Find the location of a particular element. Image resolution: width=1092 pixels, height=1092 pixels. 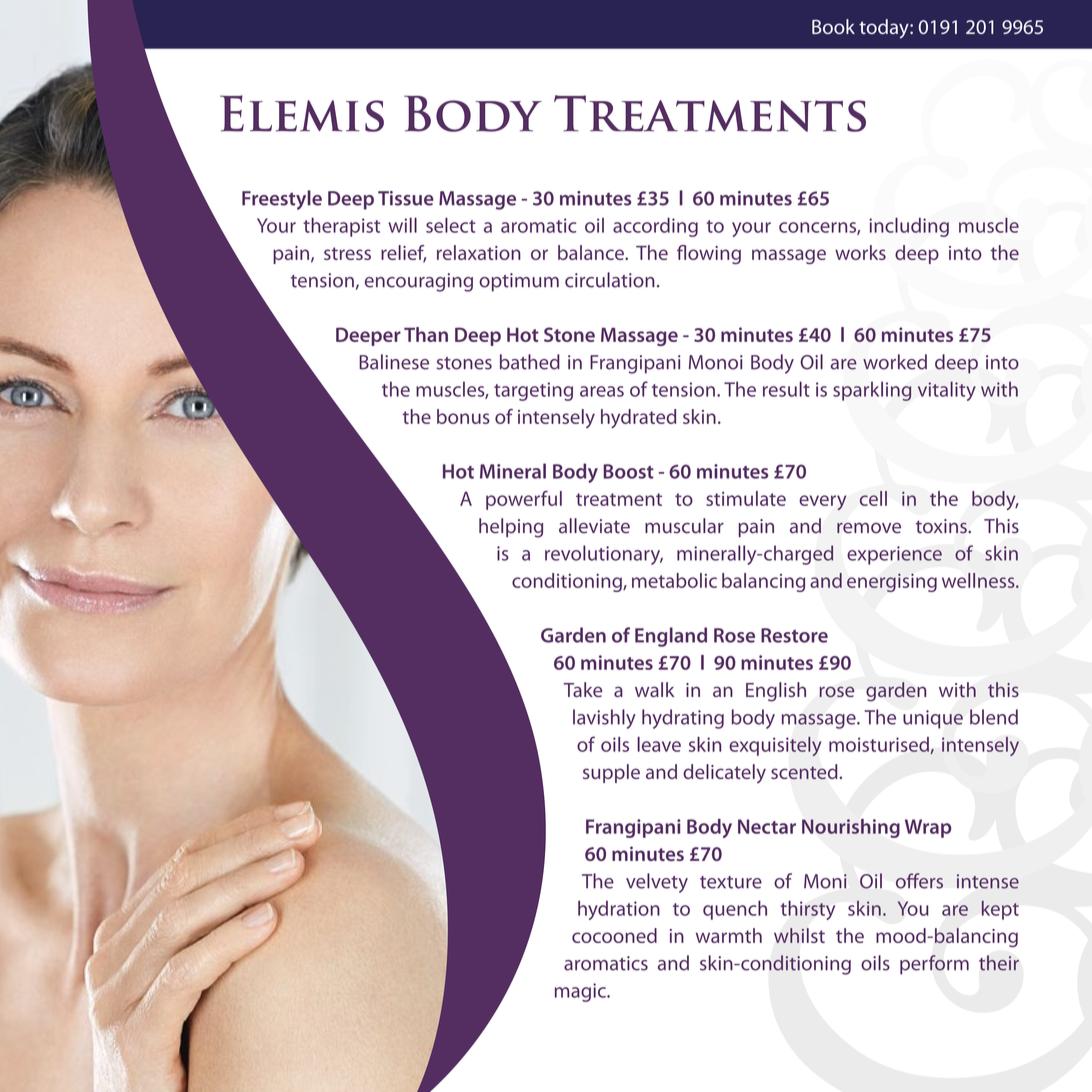

helping is located at coordinates (511, 528).
